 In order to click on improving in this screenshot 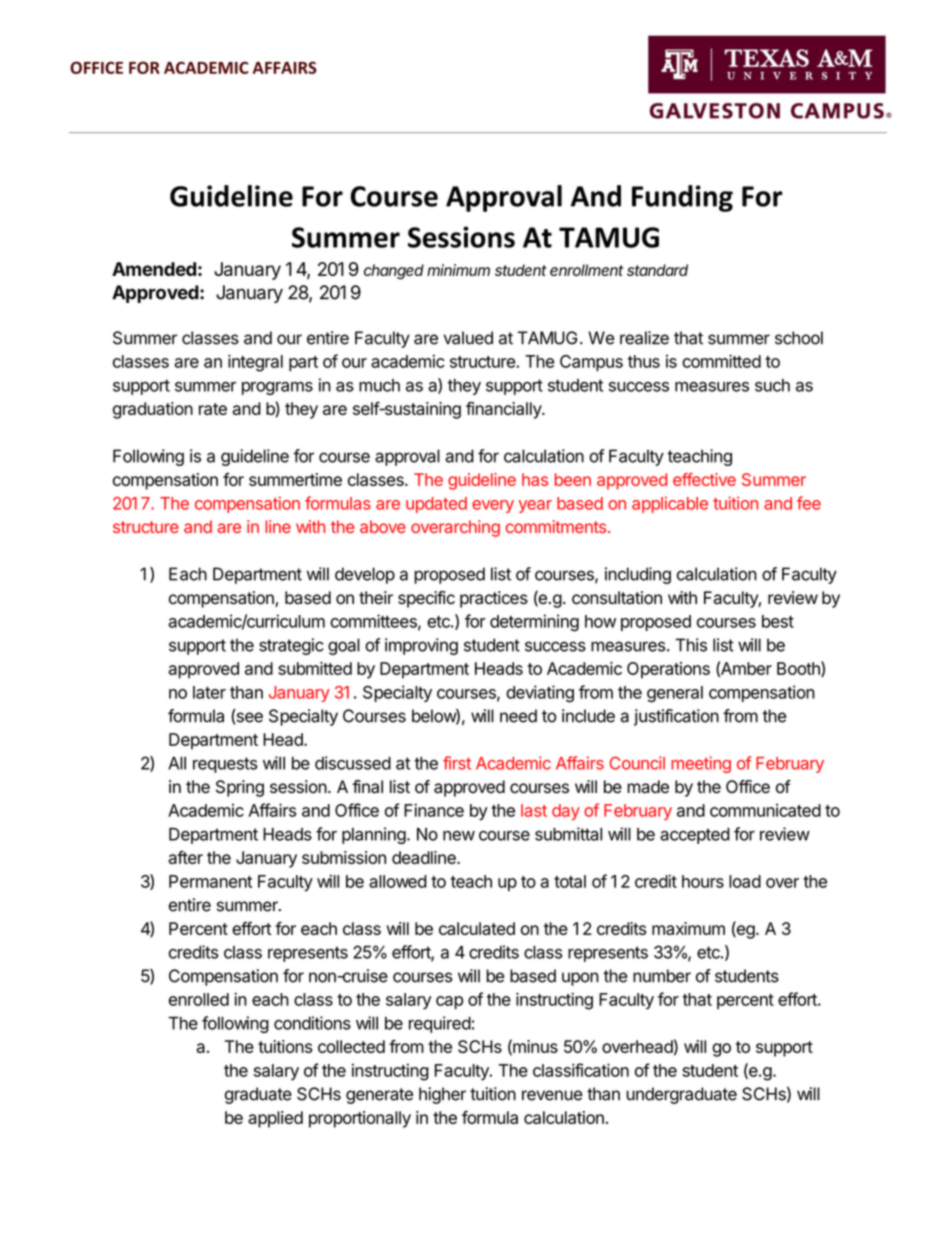, I will do `click(421, 646)`.
